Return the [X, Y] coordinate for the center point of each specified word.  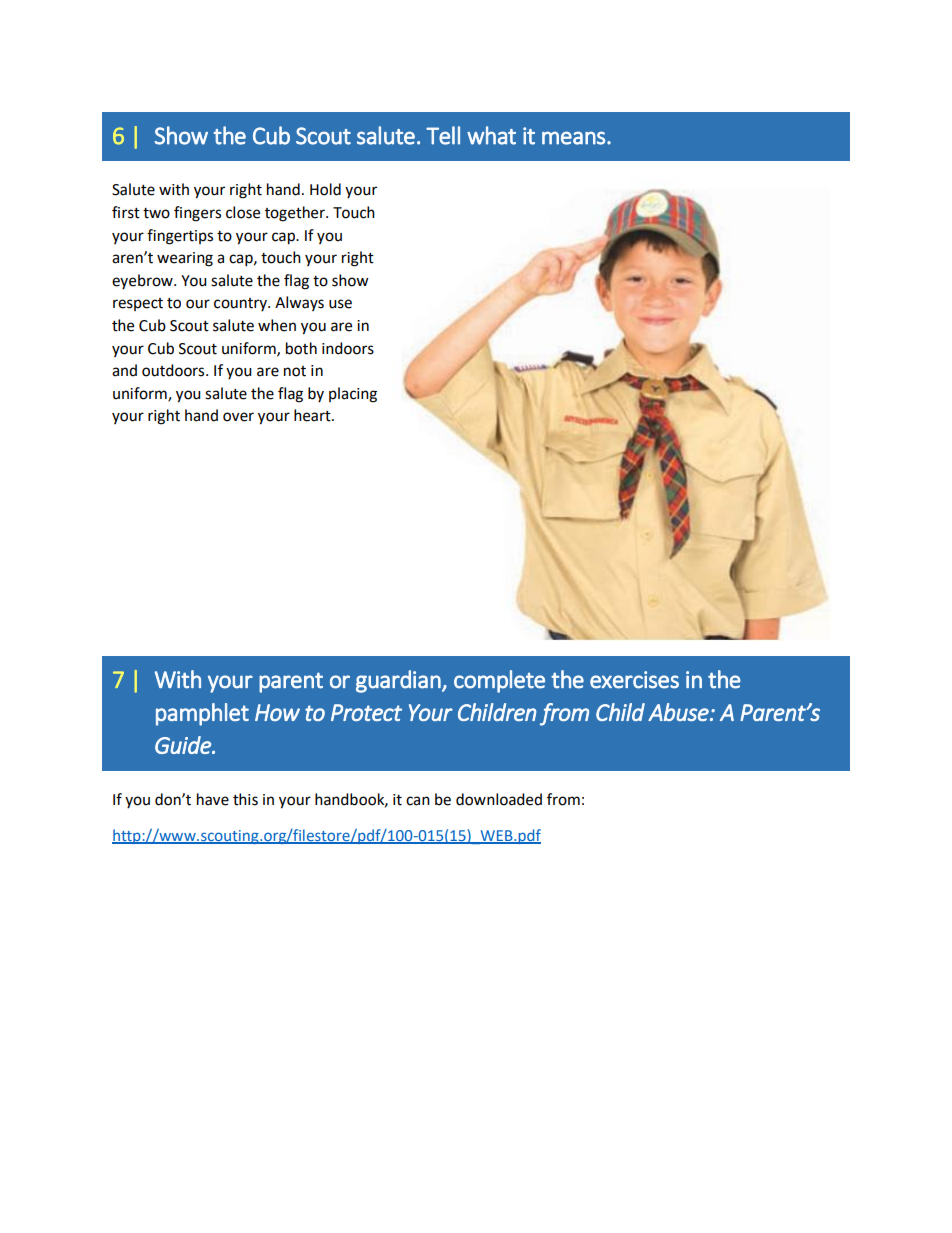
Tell [443, 135]
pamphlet [202, 714]
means [573, 138]
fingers [197, 214]
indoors [348, 348]
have [213, 799]
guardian [399, 681]
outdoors [174, 370]
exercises [634, 680]
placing [353, 395]
